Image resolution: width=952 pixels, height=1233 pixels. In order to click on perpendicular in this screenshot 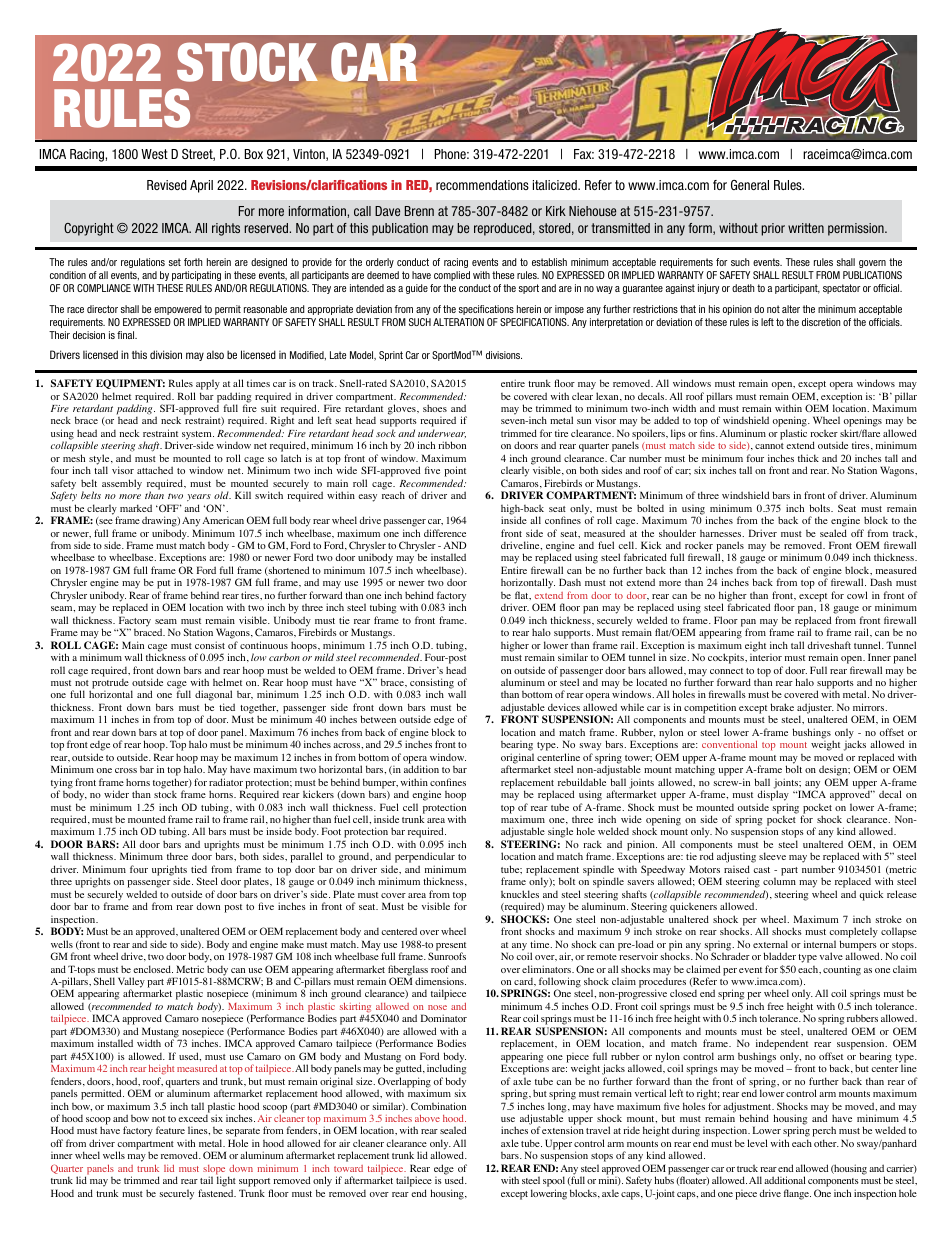, I will do `click(425, 859)`.
